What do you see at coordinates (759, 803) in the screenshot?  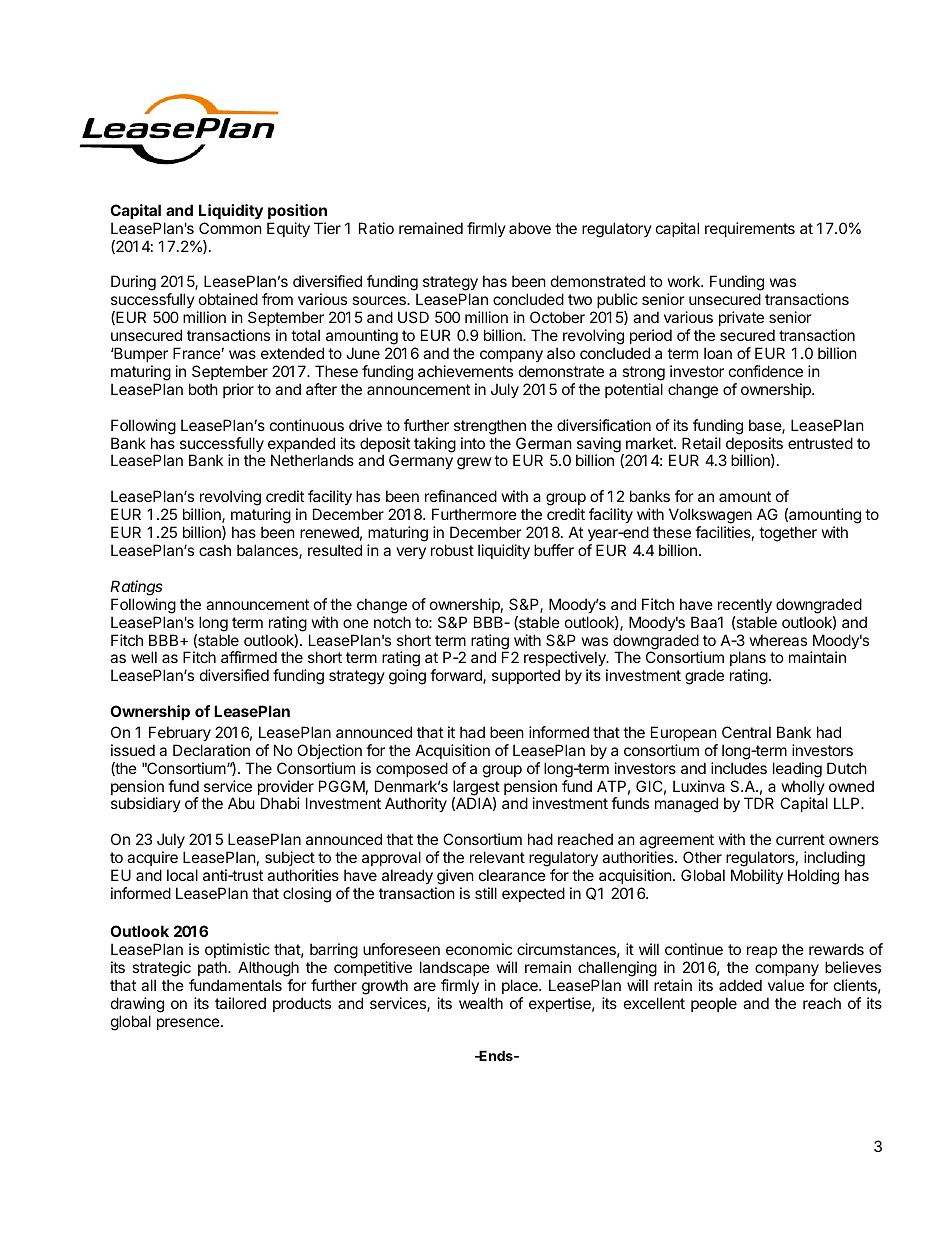 I see `TDR` at bounding box center [759, 803].
